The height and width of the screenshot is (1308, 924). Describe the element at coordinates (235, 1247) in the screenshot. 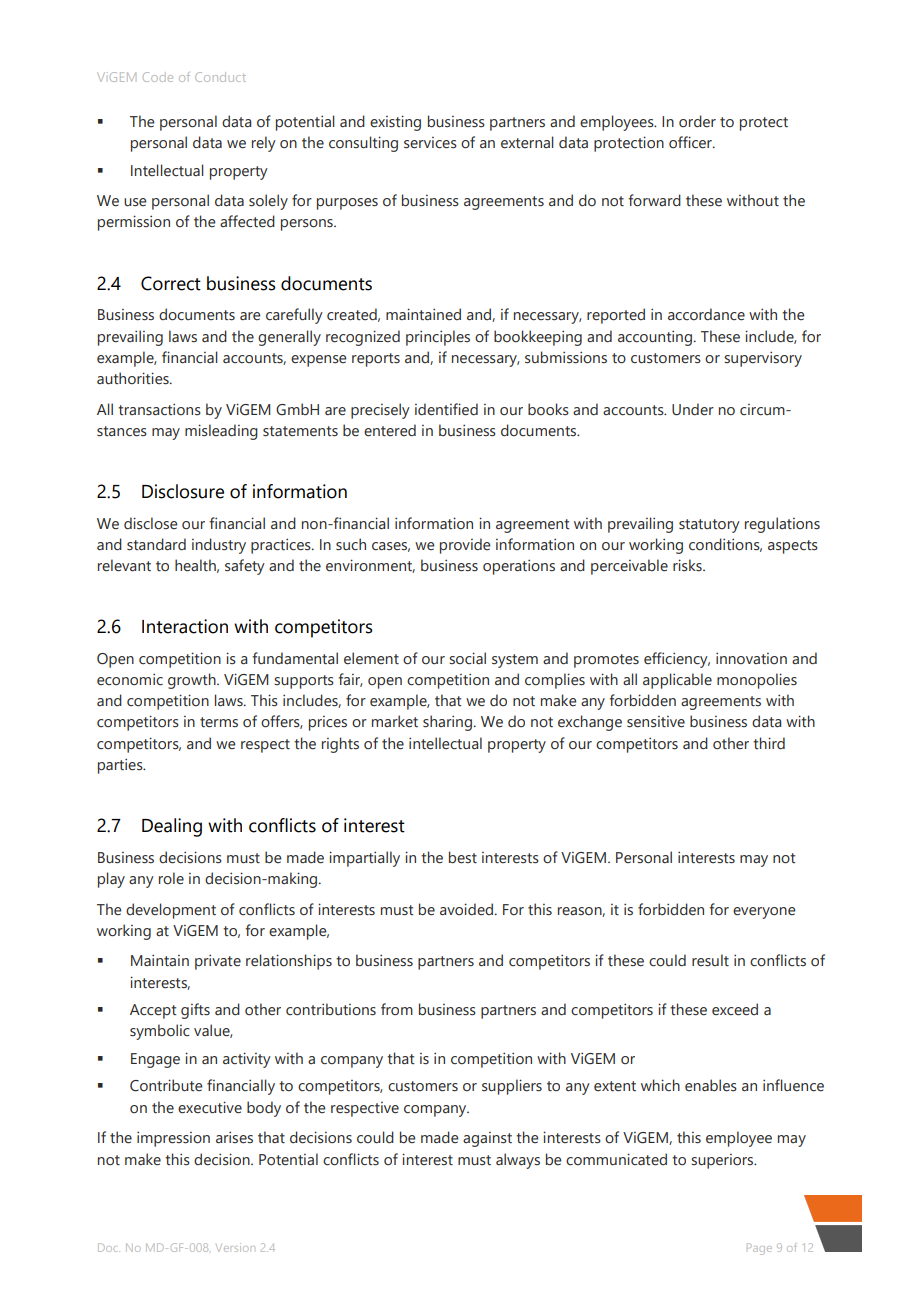

I see `Version` at that location.
